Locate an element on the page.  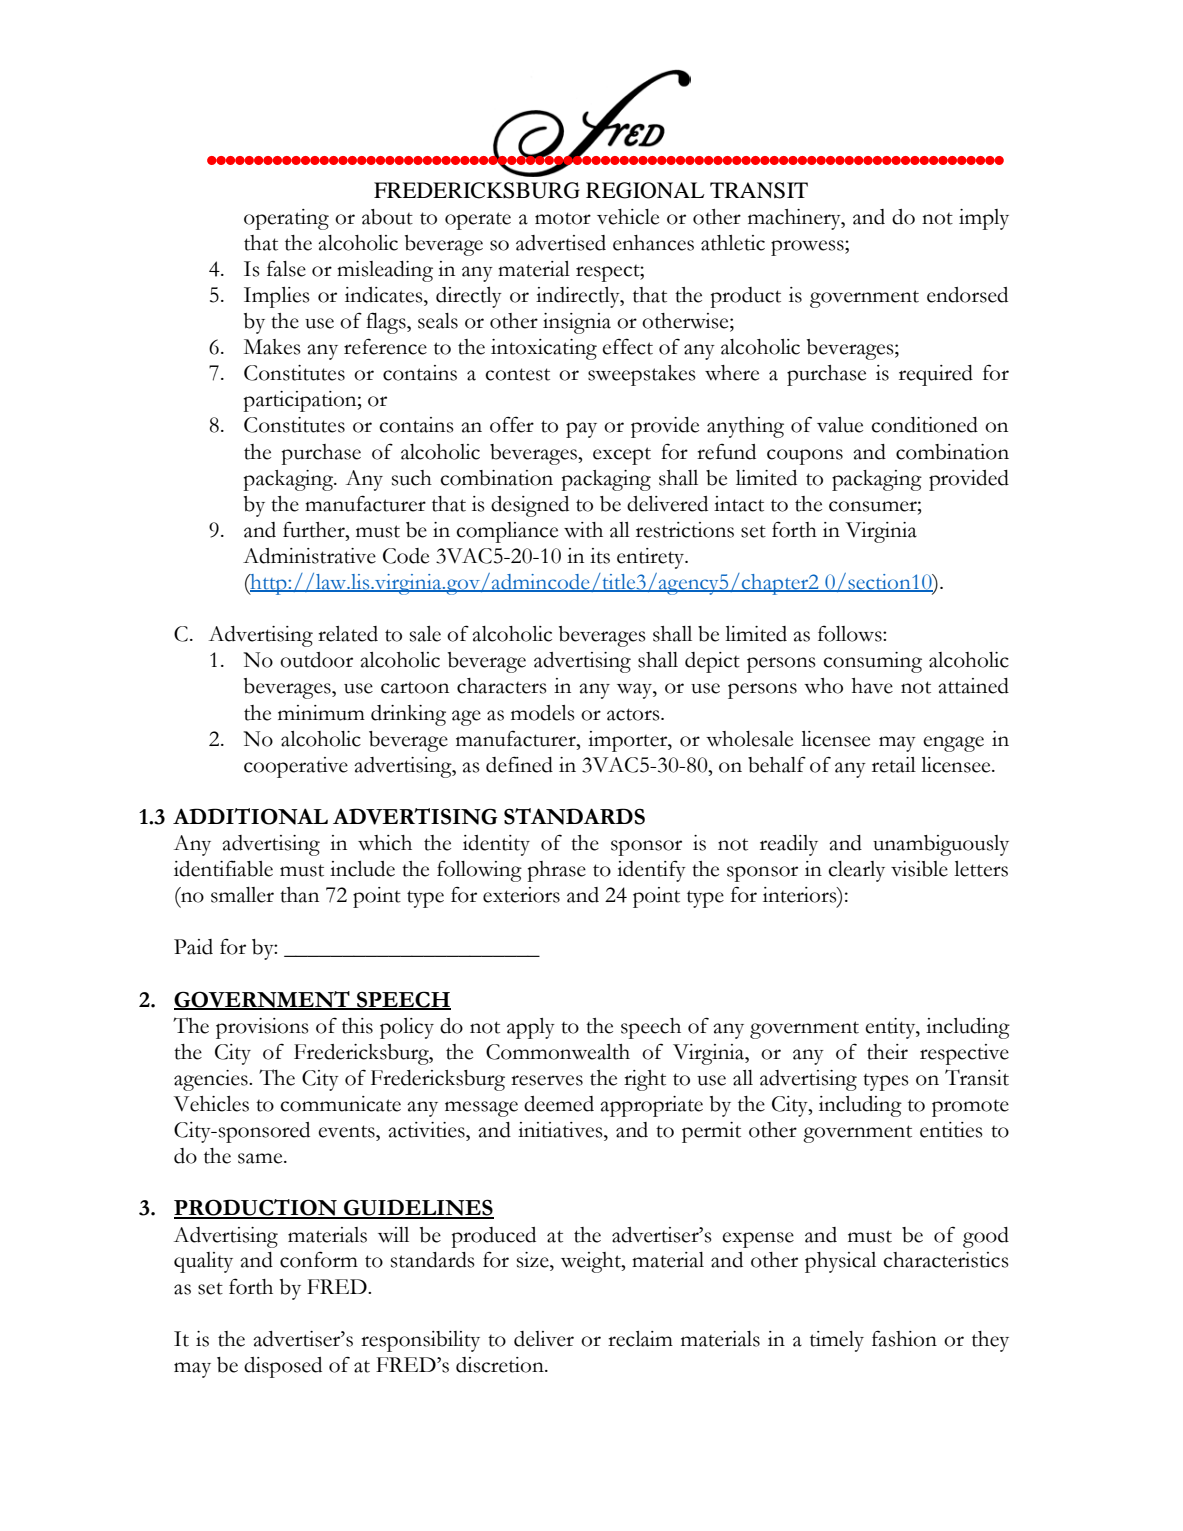
defined is located at coordinates (519, 764).
